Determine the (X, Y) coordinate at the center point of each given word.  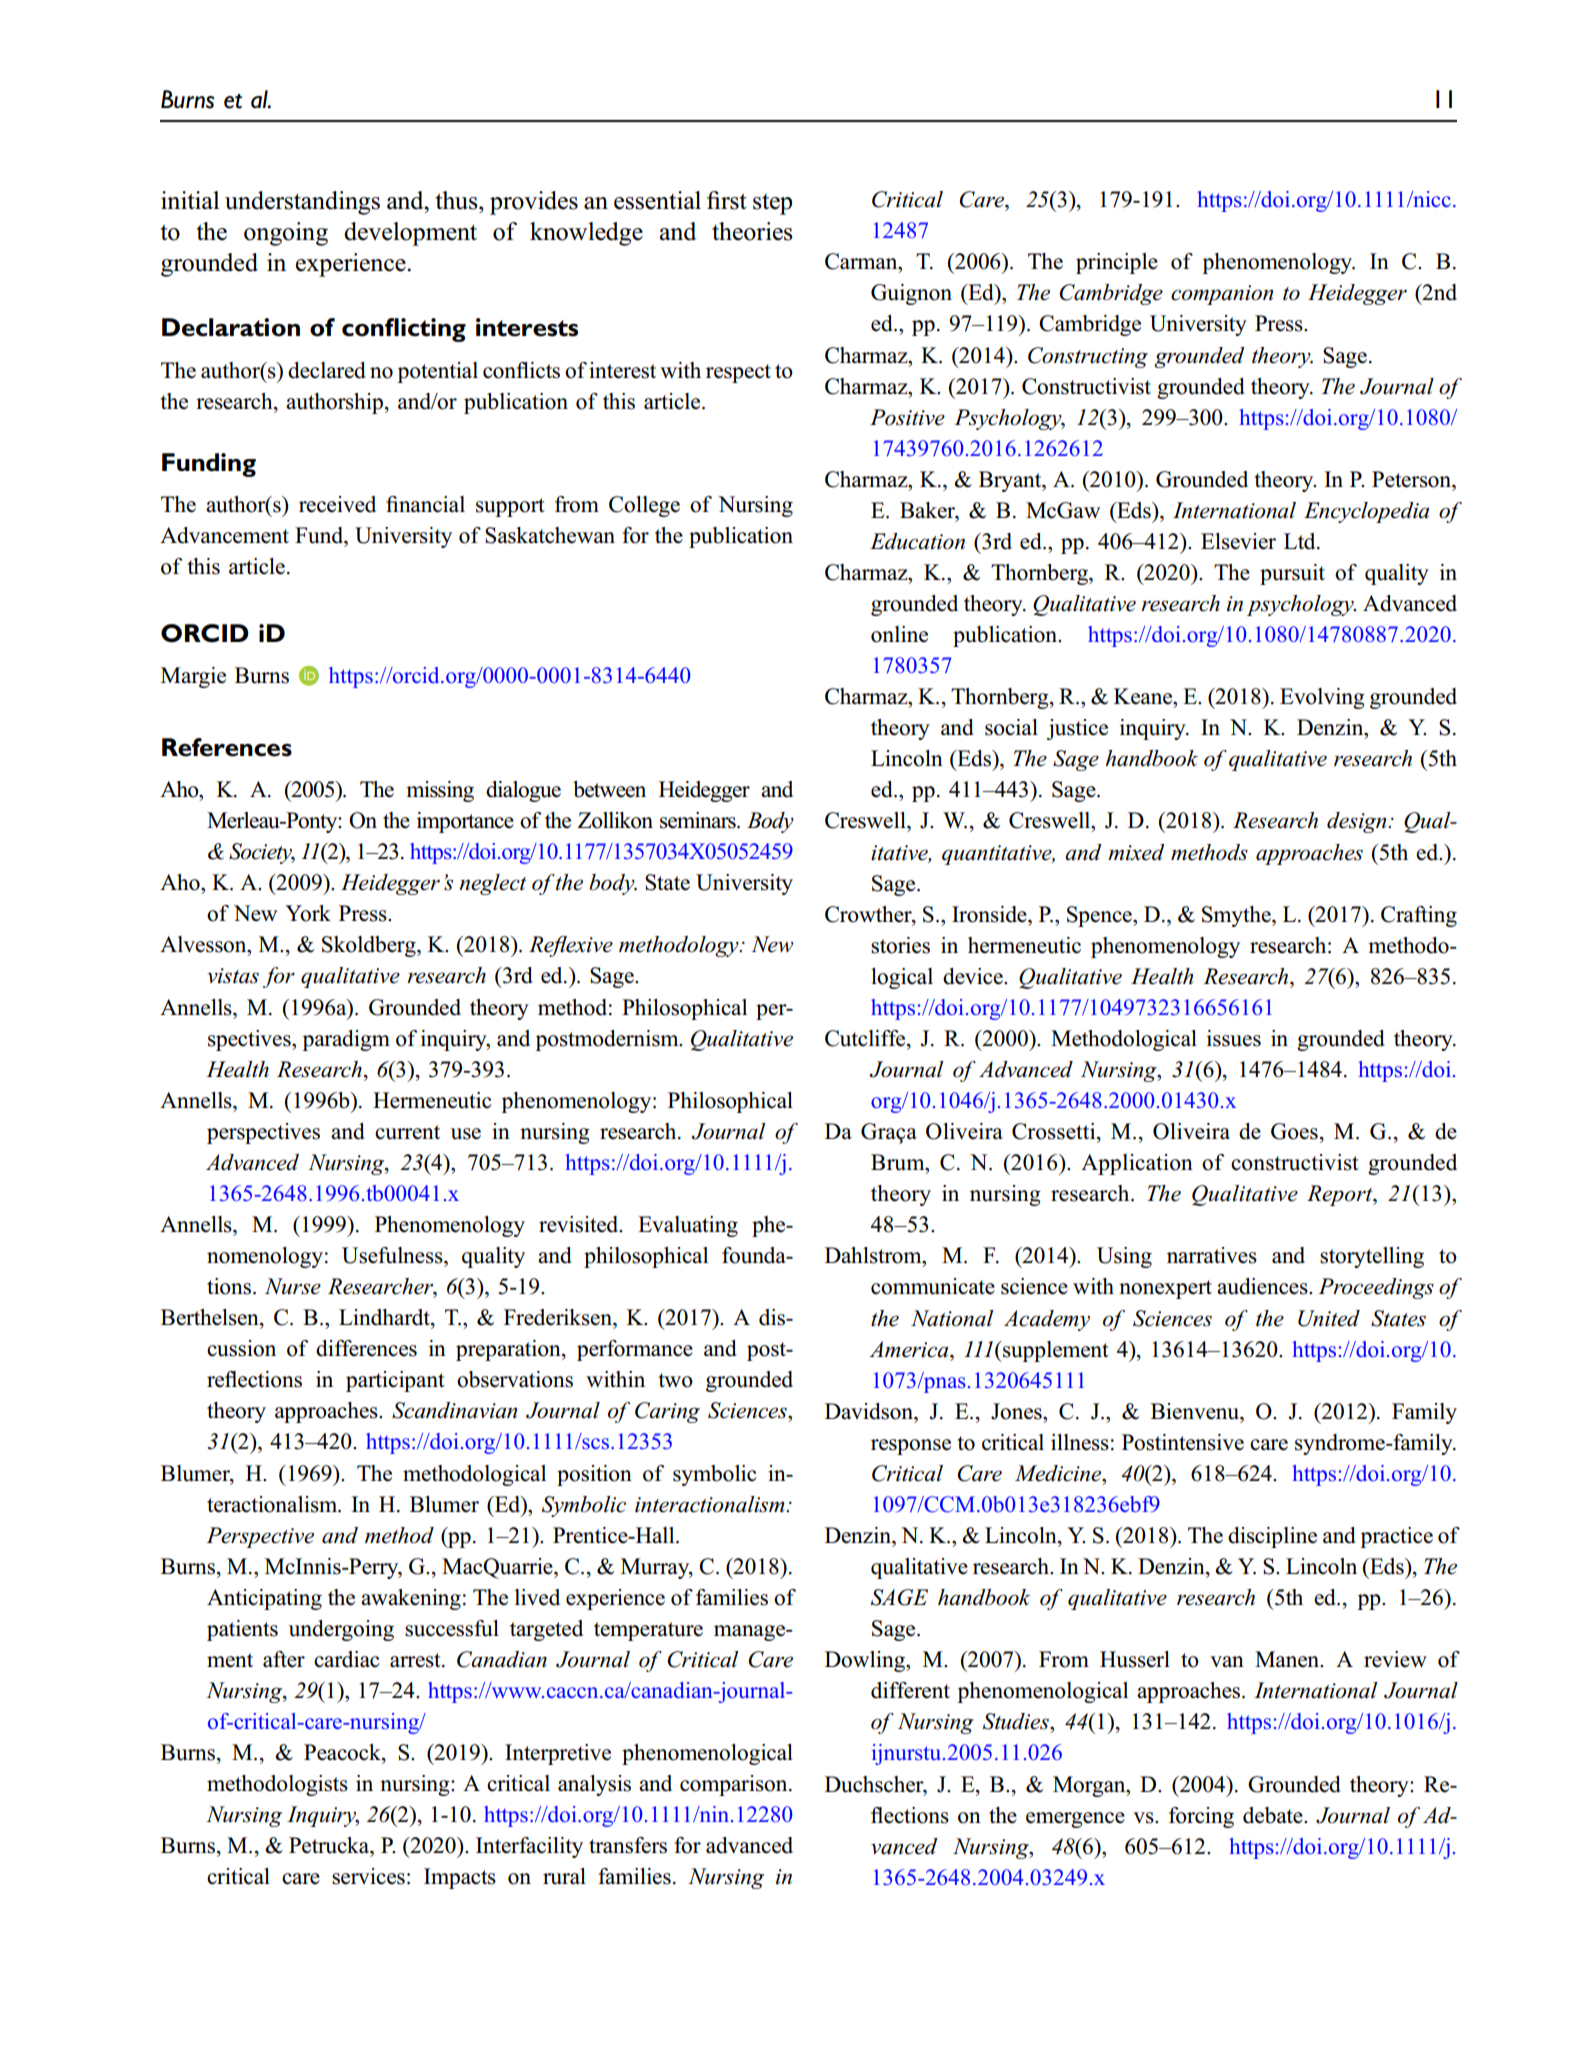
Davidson (870, 1411)
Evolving (1322, 698)
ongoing (286, 234)
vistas (233, 976)
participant (395, 1381)
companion (1222, 295)
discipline (1272, 1537)
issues (1234, 1038)
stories (900, 945)
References (227, 747)
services (368, 1876)
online (899, 634)
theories (752, 231)
